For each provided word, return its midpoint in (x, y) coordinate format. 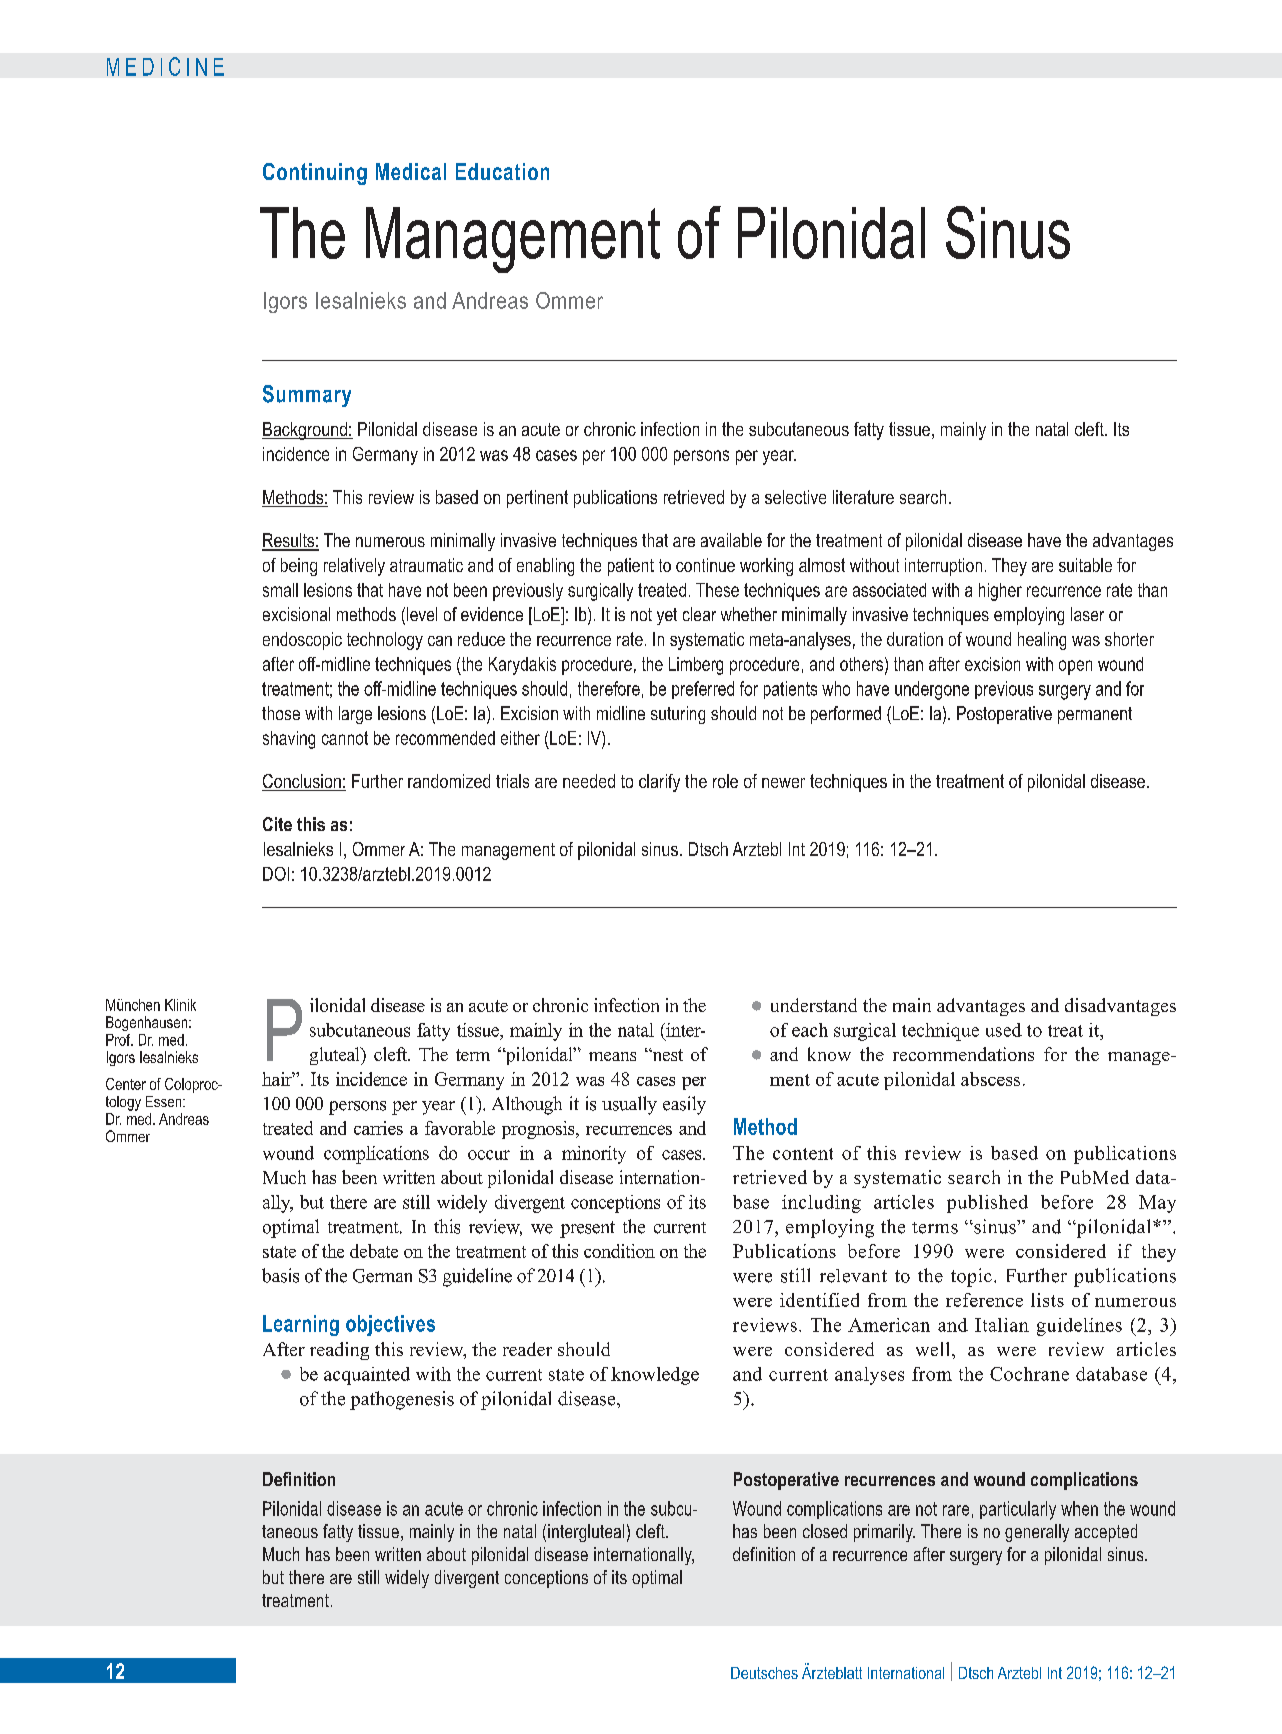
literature (863, 497)
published (987, 1204)
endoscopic (302, 641)
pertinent (537, 499)
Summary (307, 396)
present (587, 1229)
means (612, 1056)
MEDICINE (165, 66)
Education (502, 171)
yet (667, 616)
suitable (1085, 565)
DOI (276, 874)
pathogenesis (402, 1400)
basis (280, 1275)
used (1004, 1030)
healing (1042, 641)
